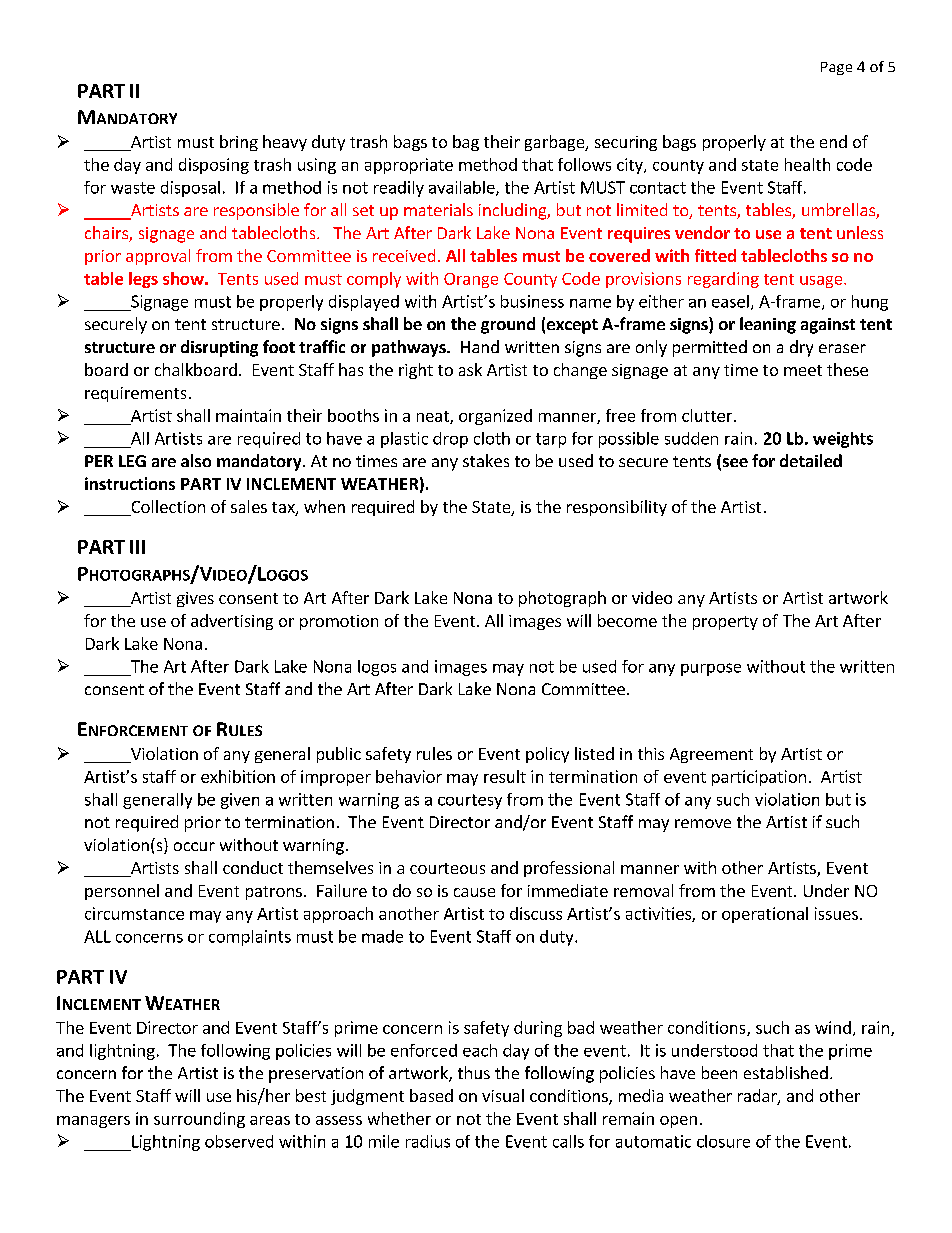 The width and height of the screenshot is (952, 1233). What do you see at coordinates (503, 1095) in the screenshot?
I see `visual` at bounding box center [503, 1095].
